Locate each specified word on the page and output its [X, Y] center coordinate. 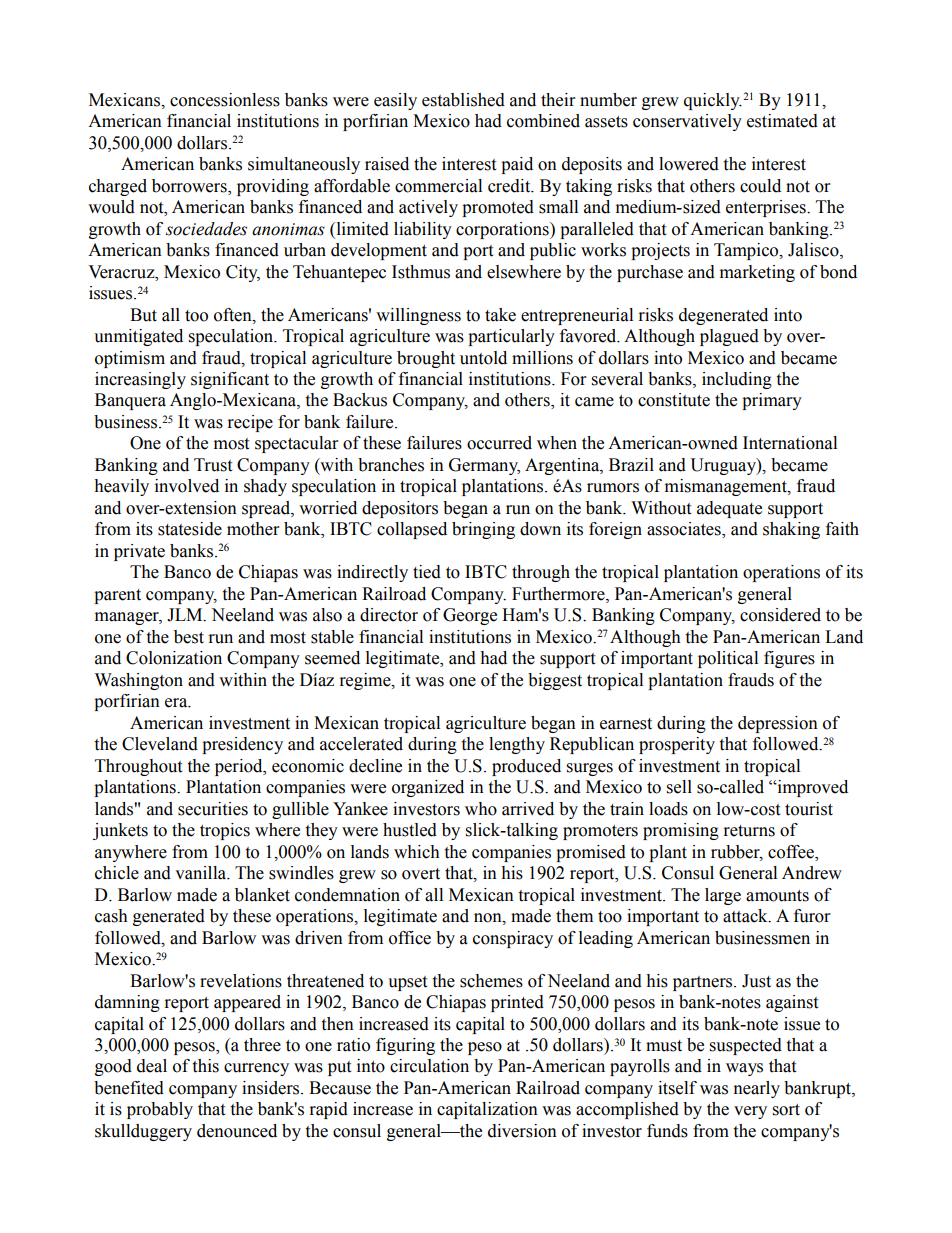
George [470, 616]
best [189, 637]
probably [160, 1110]
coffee [792, 852]
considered [780, 615]
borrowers [190, 186]
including [737, 380]
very [750, 1112]
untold [483, 358]
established [463, 100]
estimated [782, 121]
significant [230, 380]
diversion [522, 1131]
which [417, 852]
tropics [225, 831]
